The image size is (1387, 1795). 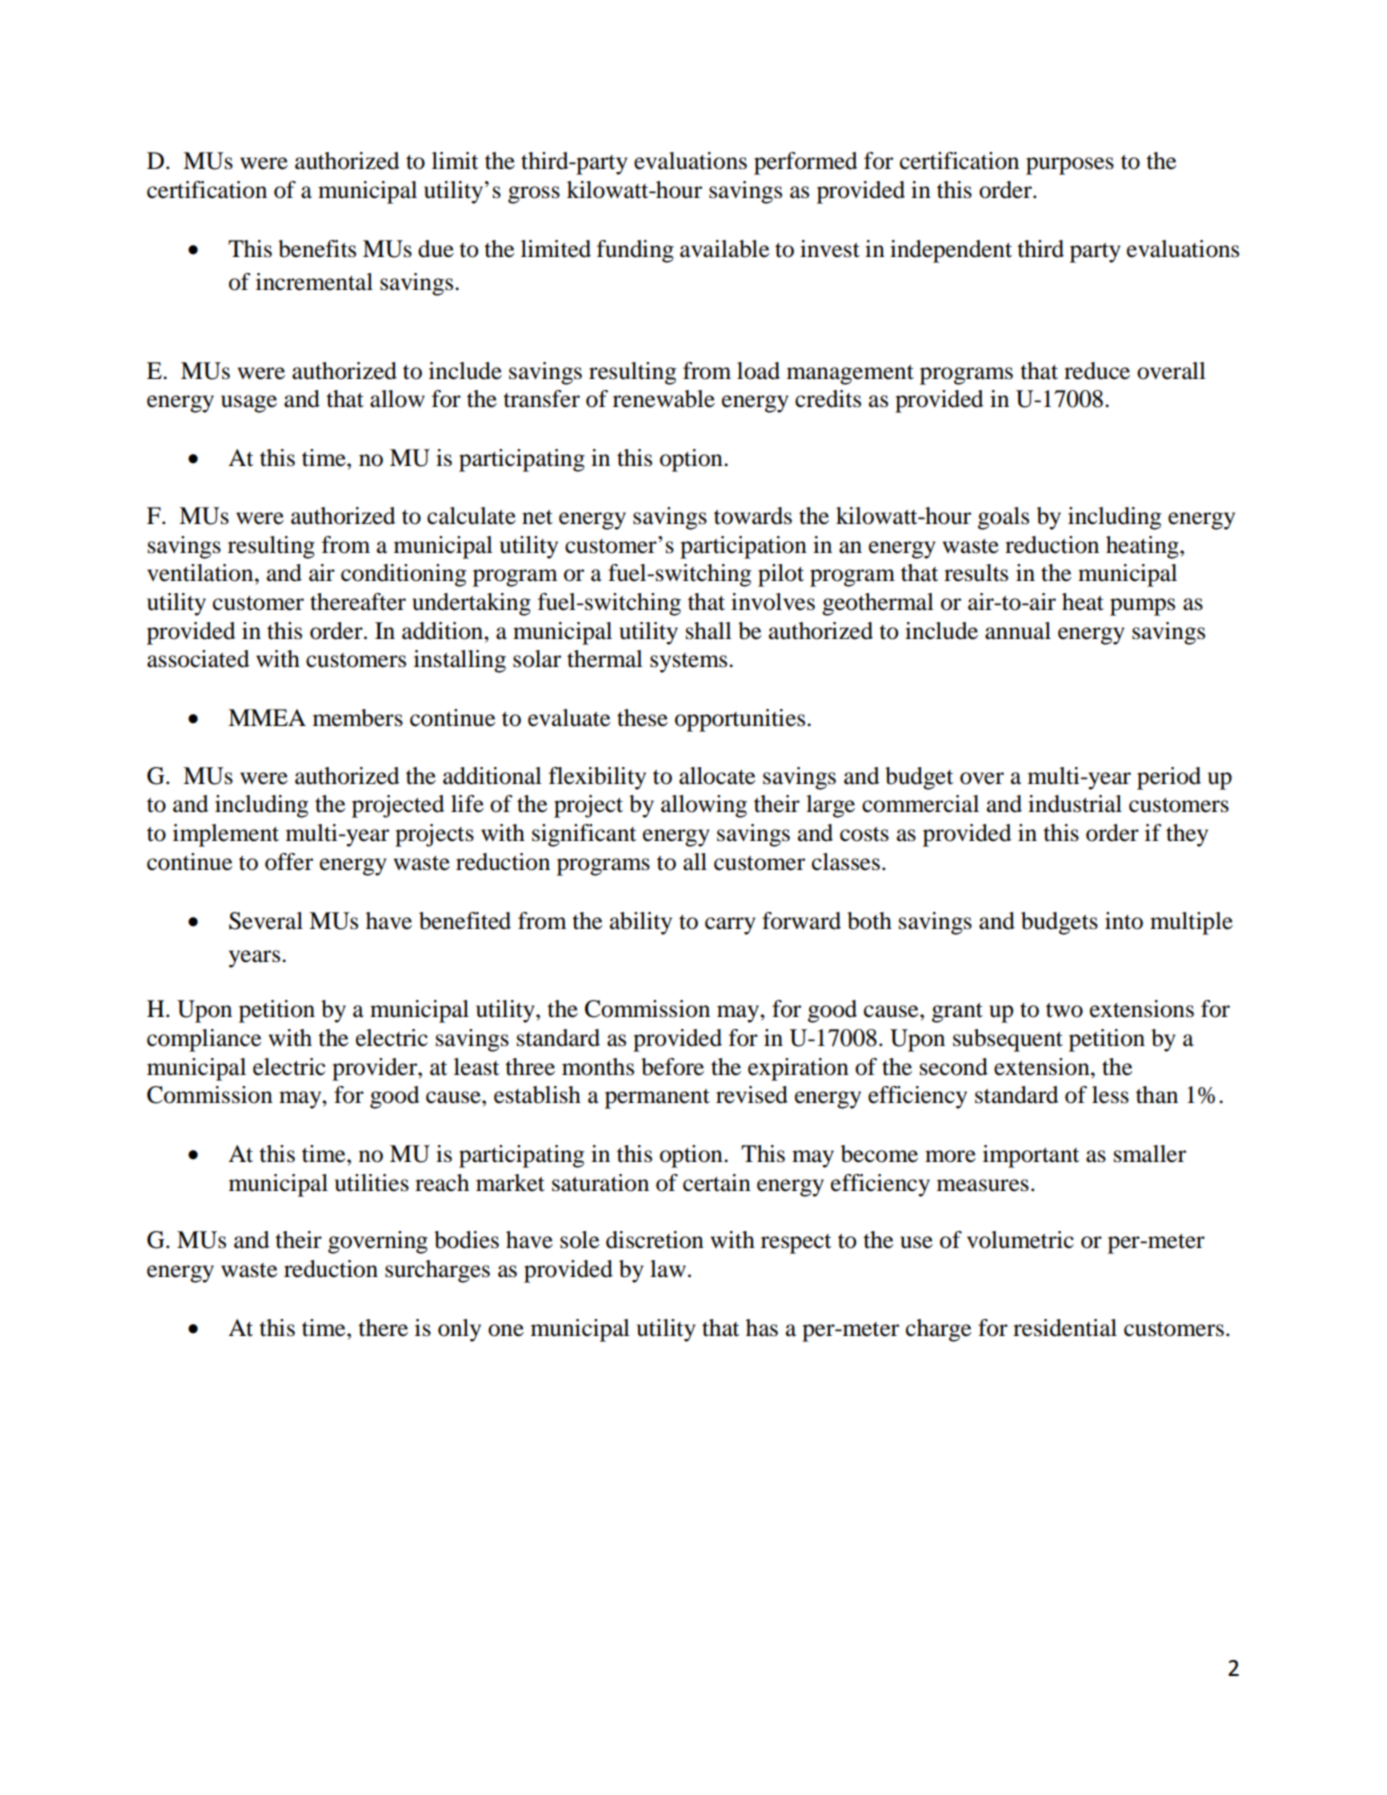 I want to click on results, so click(x=976, y=573).
